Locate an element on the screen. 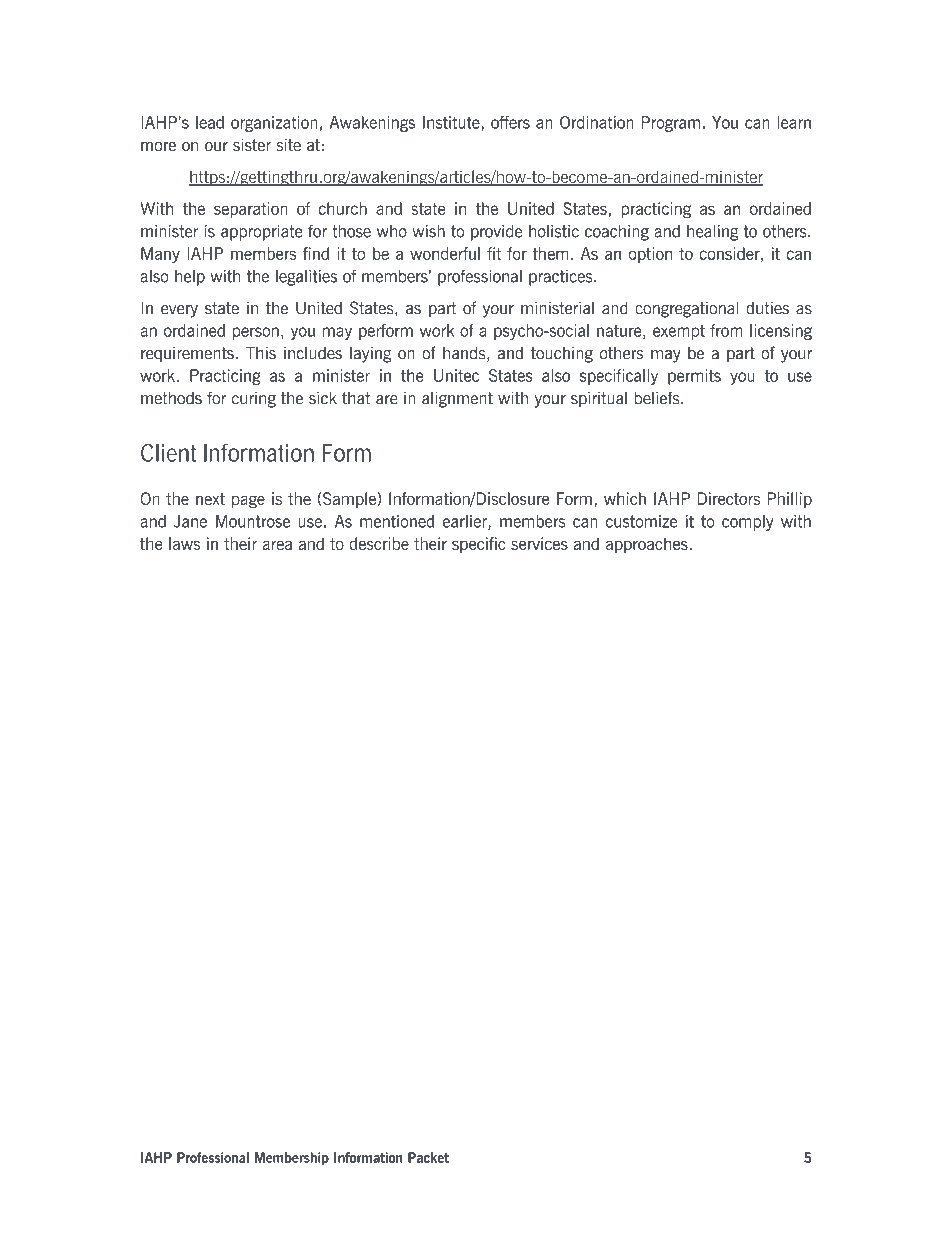 This screenshot has width=952, height=1233. sister is located at coordinates (252, 144).
